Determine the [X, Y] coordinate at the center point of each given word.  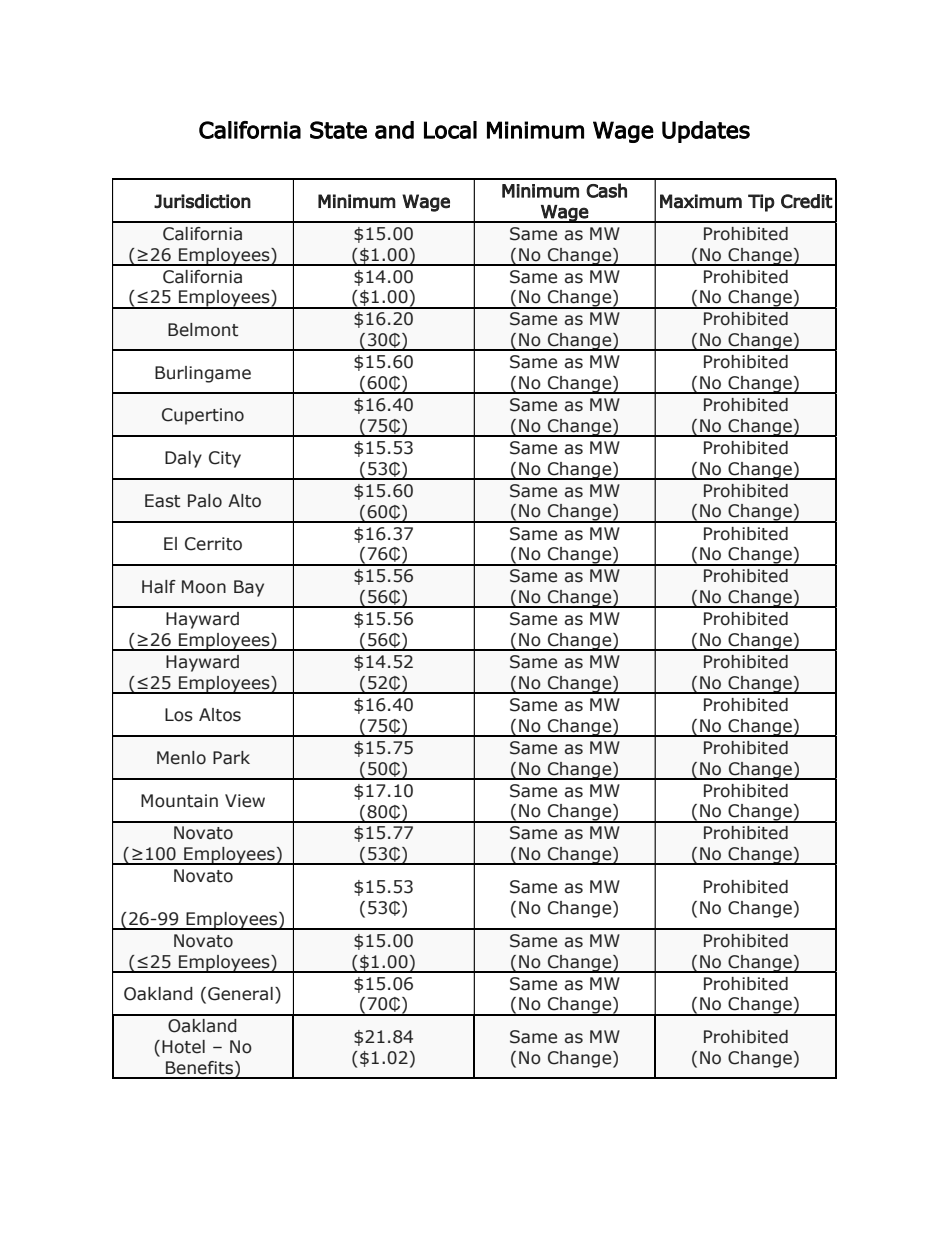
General [240, 994]
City [225, 459]
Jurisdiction [202, 201]
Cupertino [203, 416]
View [245, 801]
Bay [249, 588]
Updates [706, 132]
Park [231, 758]
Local [450, 130]
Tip [761, 203]
